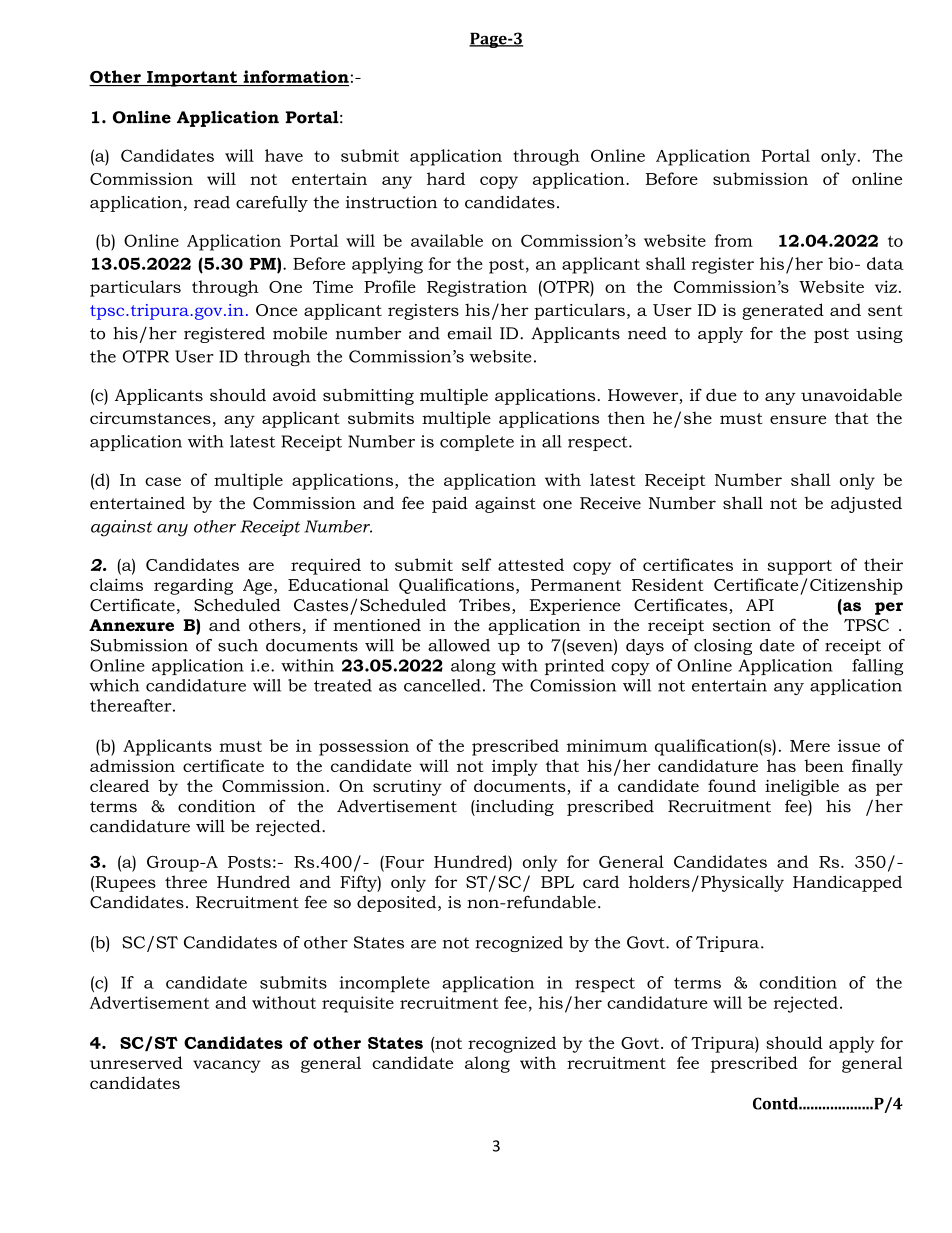 This screenshot has width=952, height=1233. Describe the element at coordinates (358, 1004) in the screenshot. I see `requisite` at that location.
